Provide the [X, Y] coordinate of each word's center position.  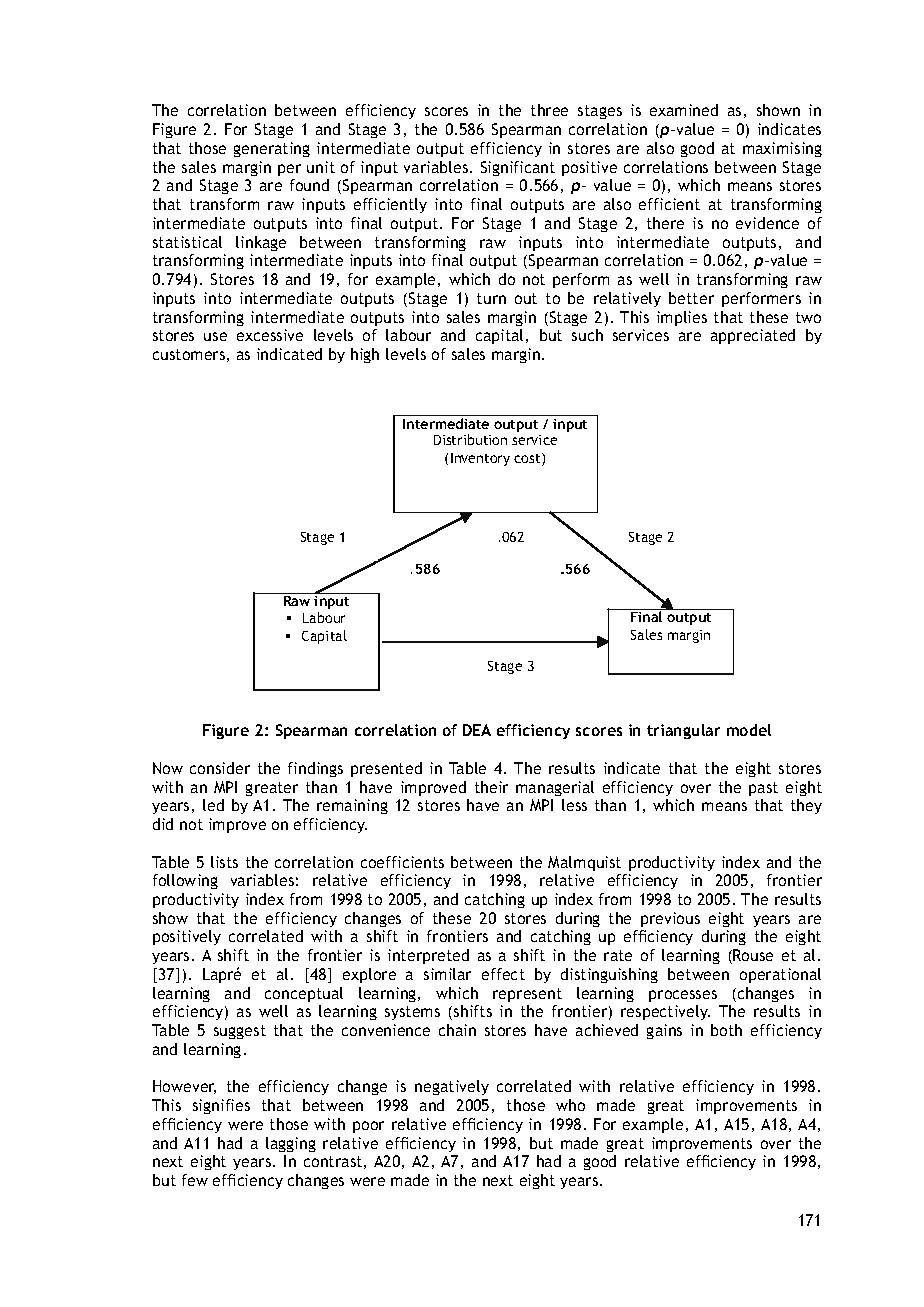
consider [220, 768]
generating [272, 149]
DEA [477, 730]
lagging [291, 1144]
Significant [518, 168]
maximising [782, 149]
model [749, 730]
